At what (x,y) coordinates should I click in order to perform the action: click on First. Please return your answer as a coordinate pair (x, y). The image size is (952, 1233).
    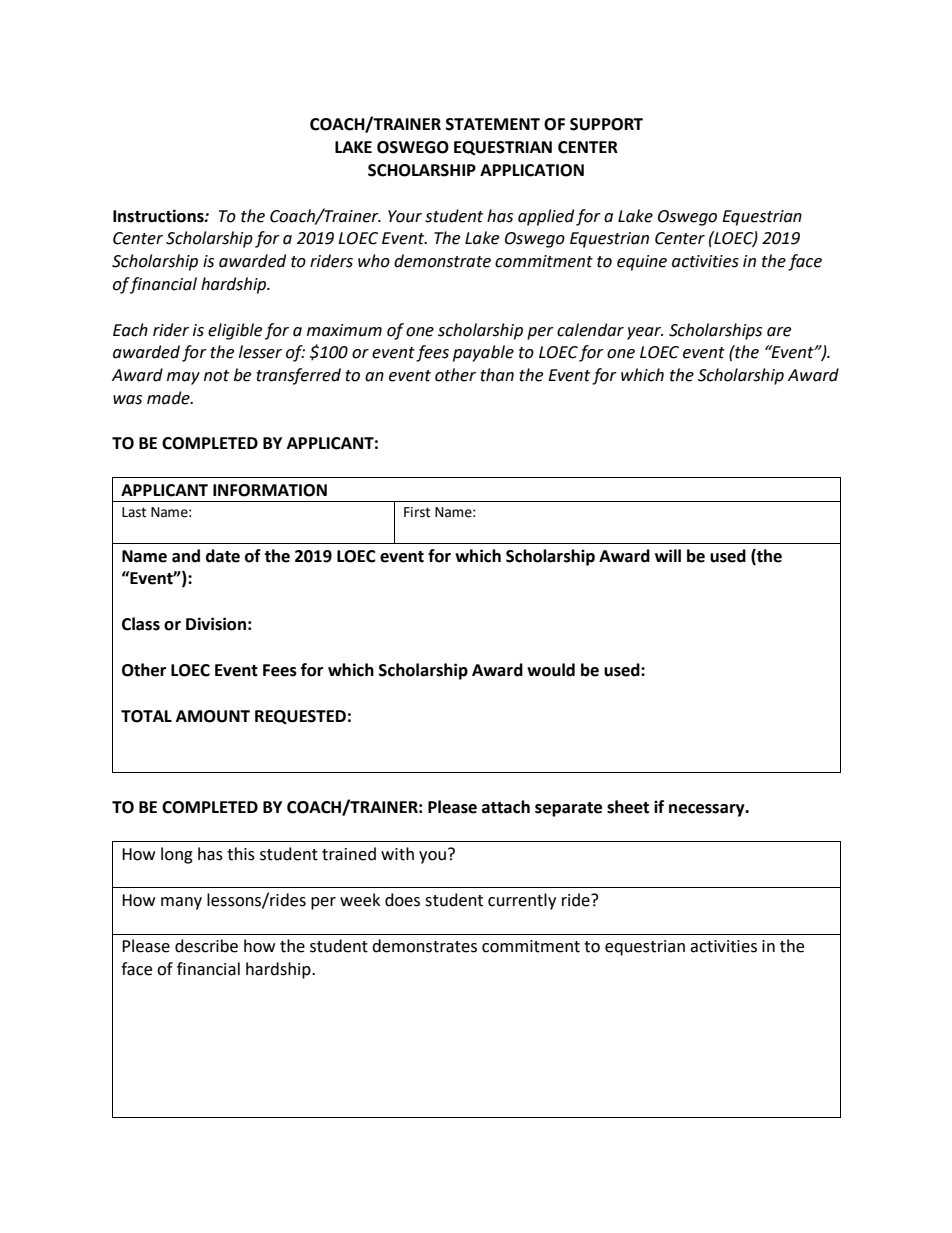
    Looking at the image, I should click on (417, 512).
